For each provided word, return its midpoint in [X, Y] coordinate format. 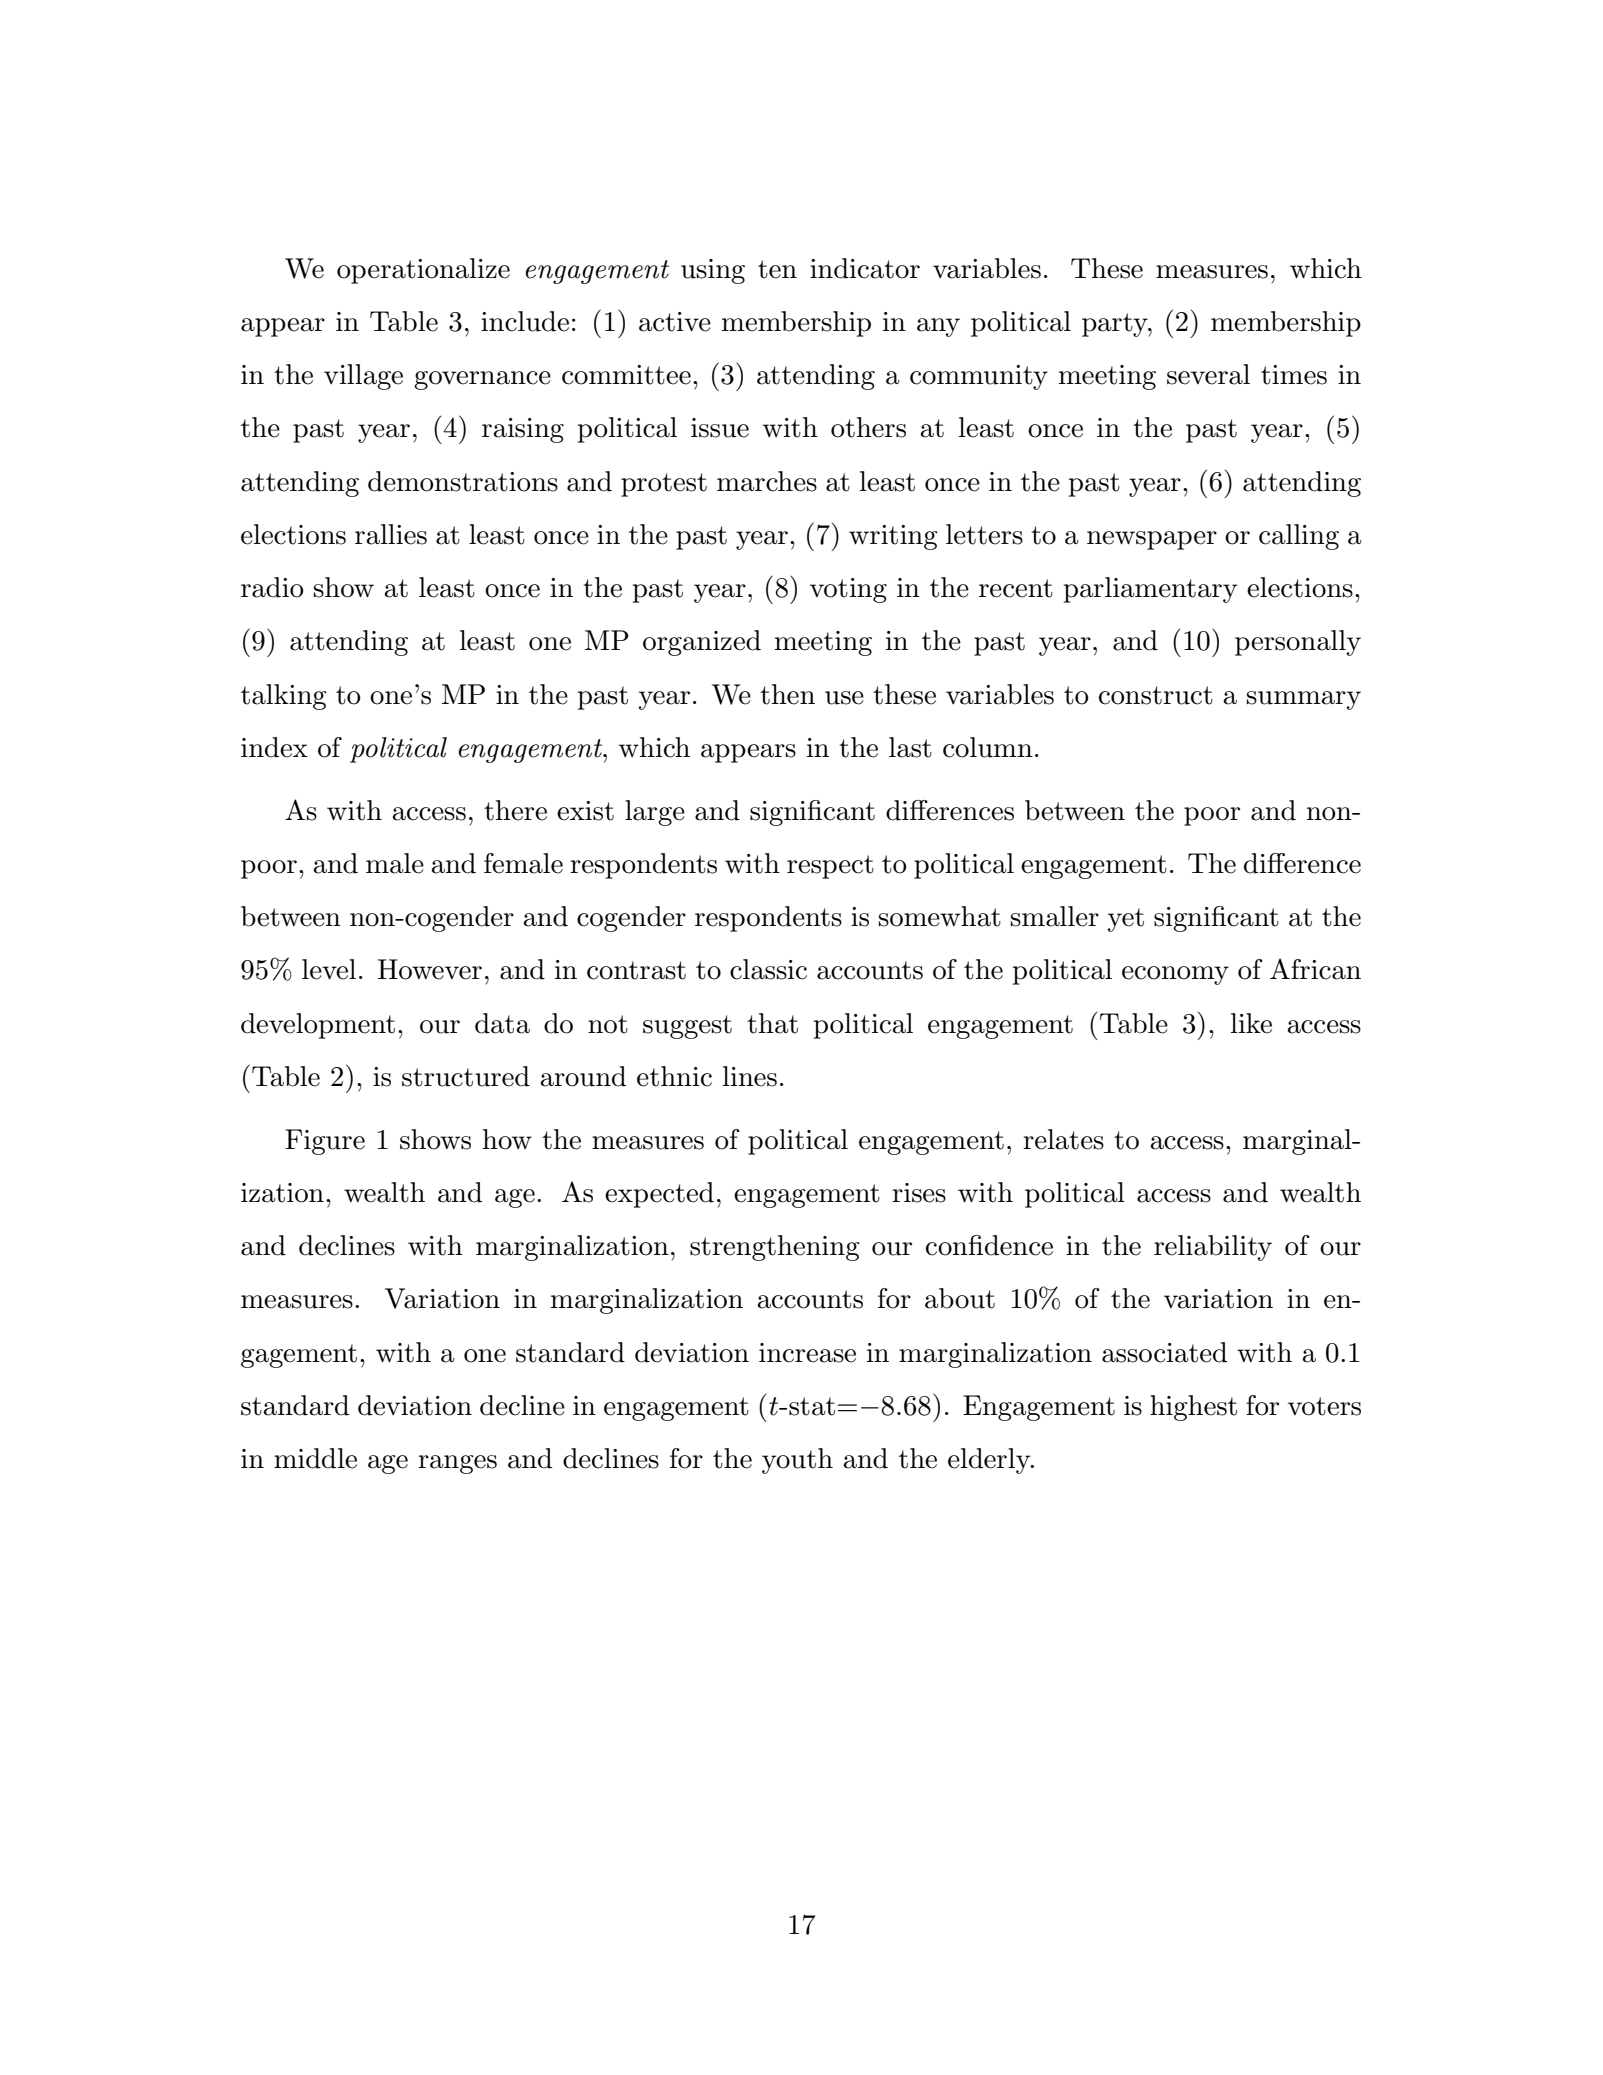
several [1208, 374]
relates [1063, 1139]
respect [830, 867]
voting [848, 590]
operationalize [423, 271]
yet [1125, 920]
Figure [325, 1142]
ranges [457, 1464]
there [515, 810]
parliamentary [1150, 590]
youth [797, 1461]
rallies [391, 534]
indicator [865, 268]
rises [919, 1193]
